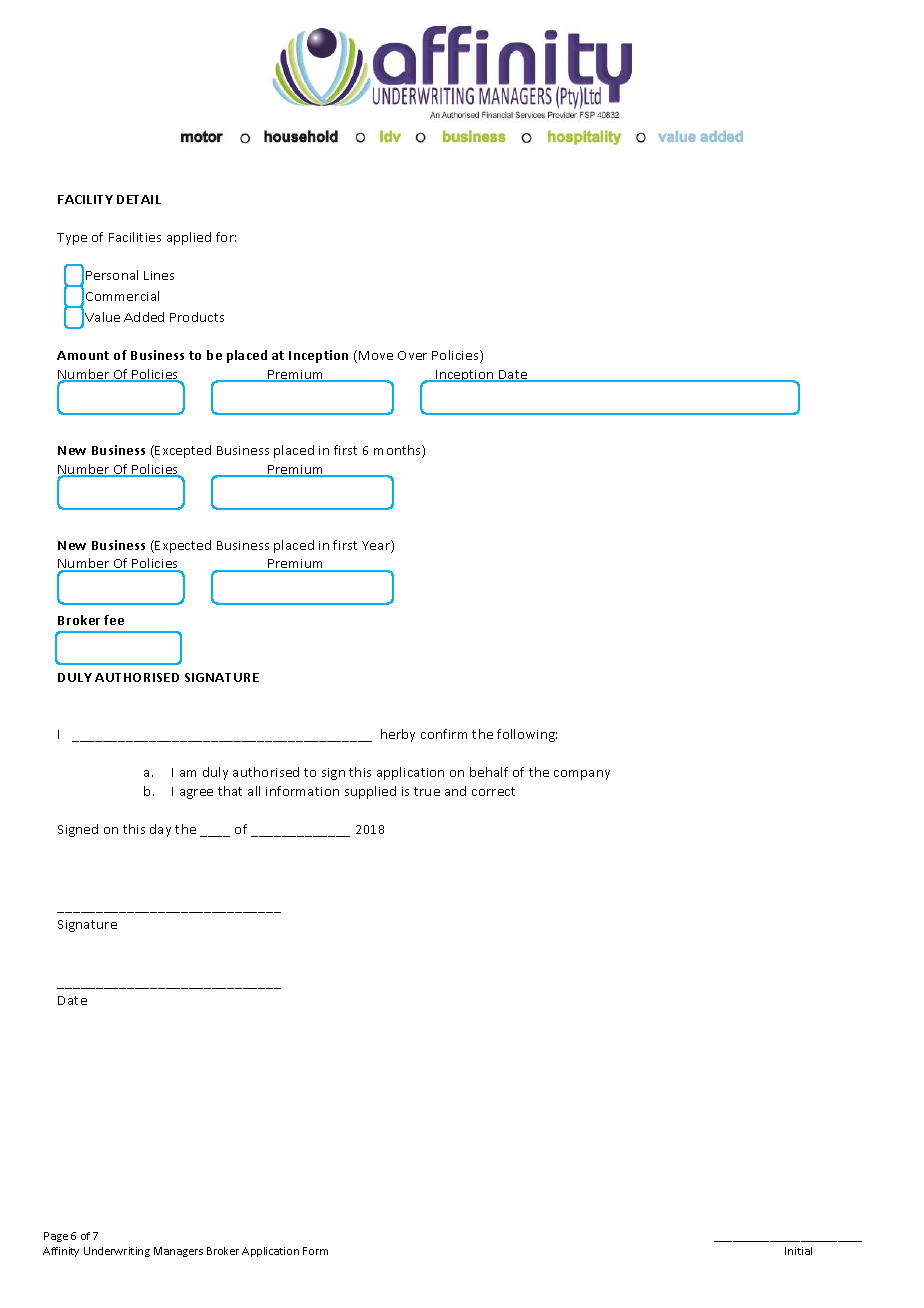 The height and width of the screenshot is (1308, 924). Describe the element at coordinates (527, 735) in the screenshot. I see `following` at that location.
